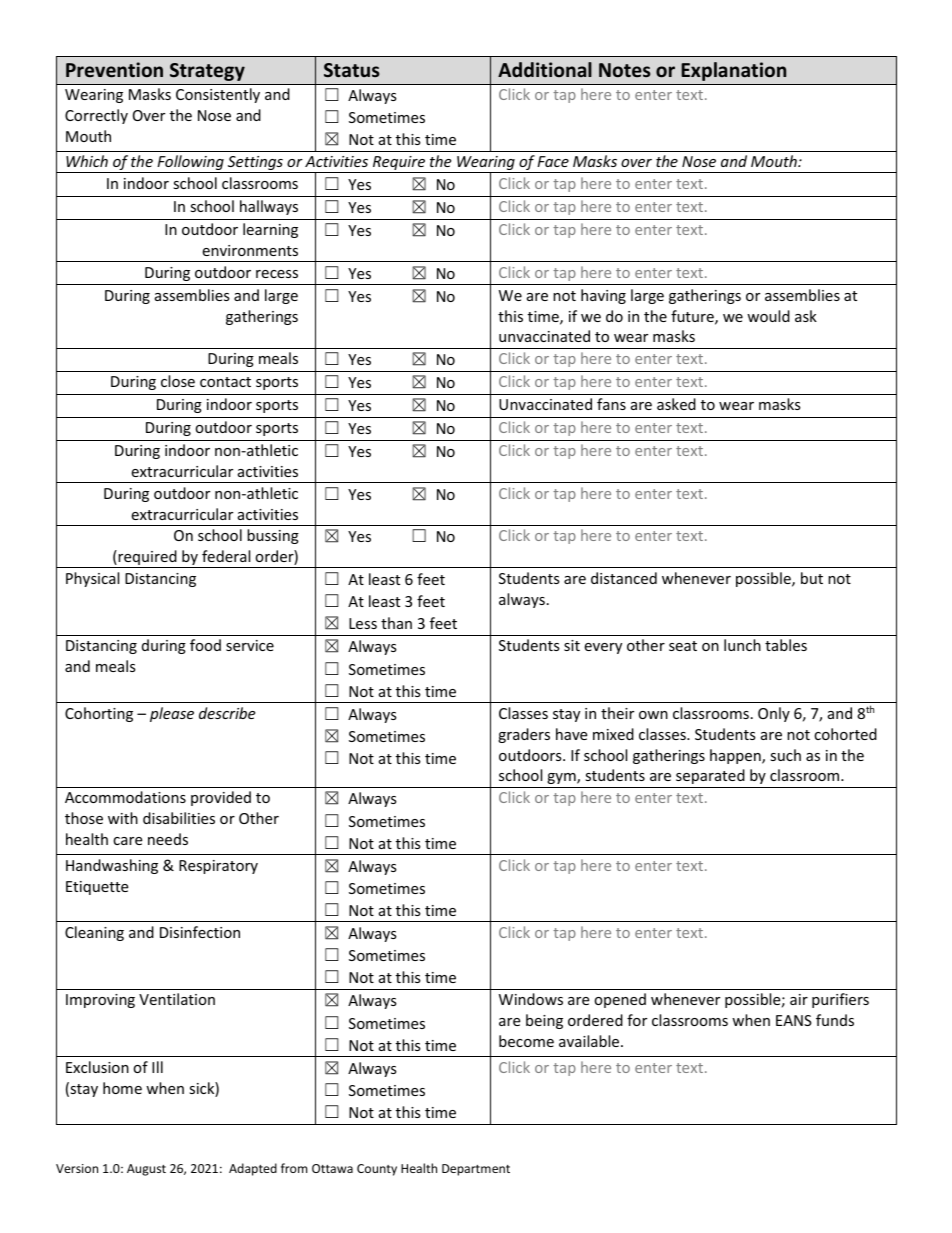 The height and width of the screenshot is (1233, 952). I want to click on Respiratory, so click(218, 867).
